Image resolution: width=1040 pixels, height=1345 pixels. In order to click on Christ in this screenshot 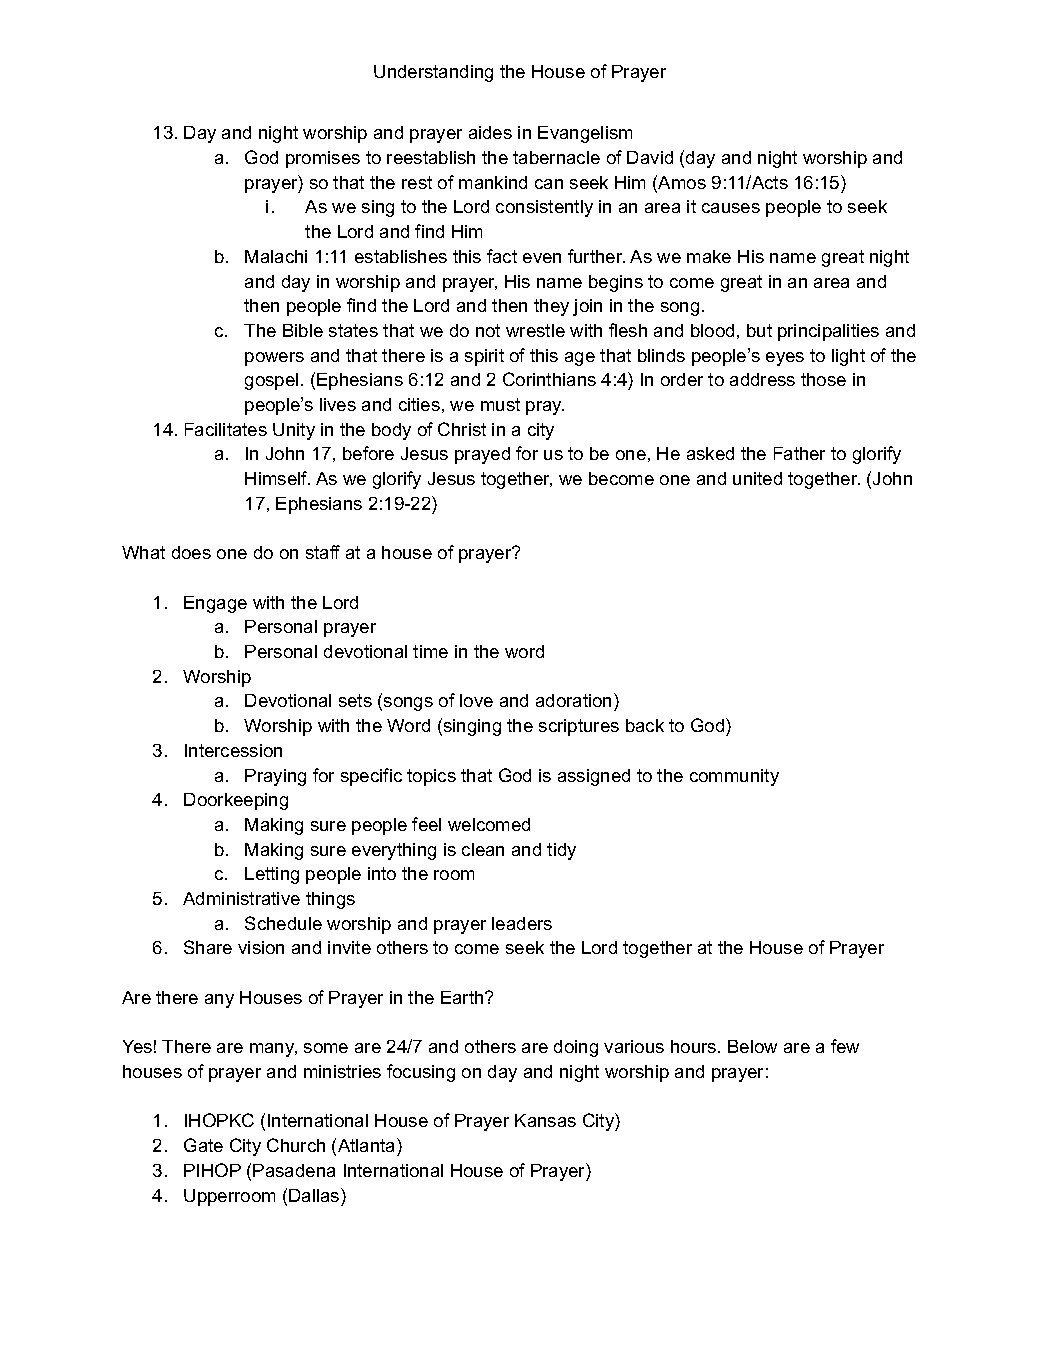, I will do `click(462, 429)`.
